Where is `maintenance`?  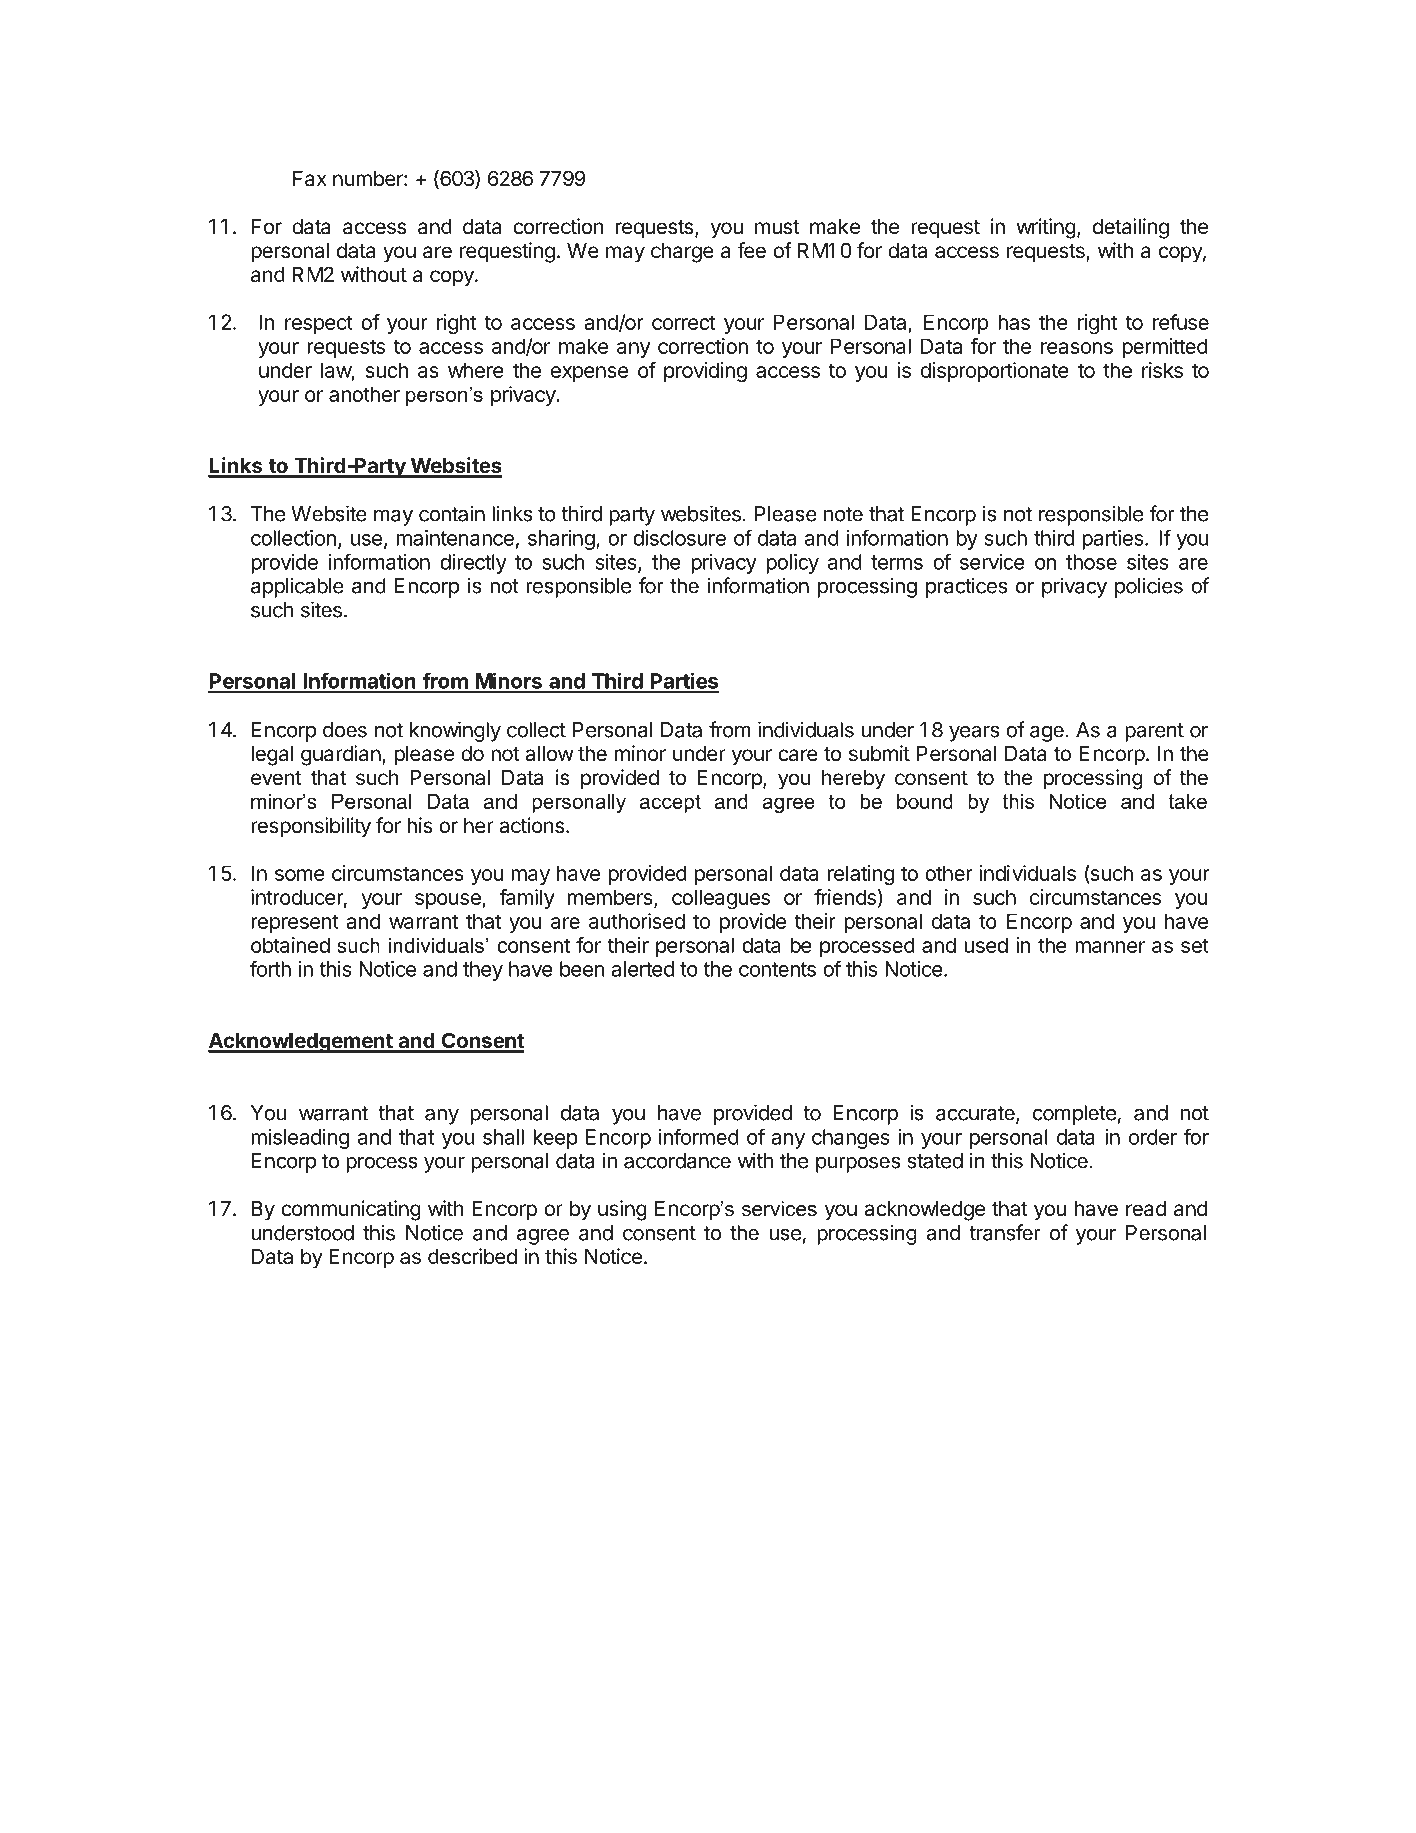 maintenance is located at coordinates (455, 538).
